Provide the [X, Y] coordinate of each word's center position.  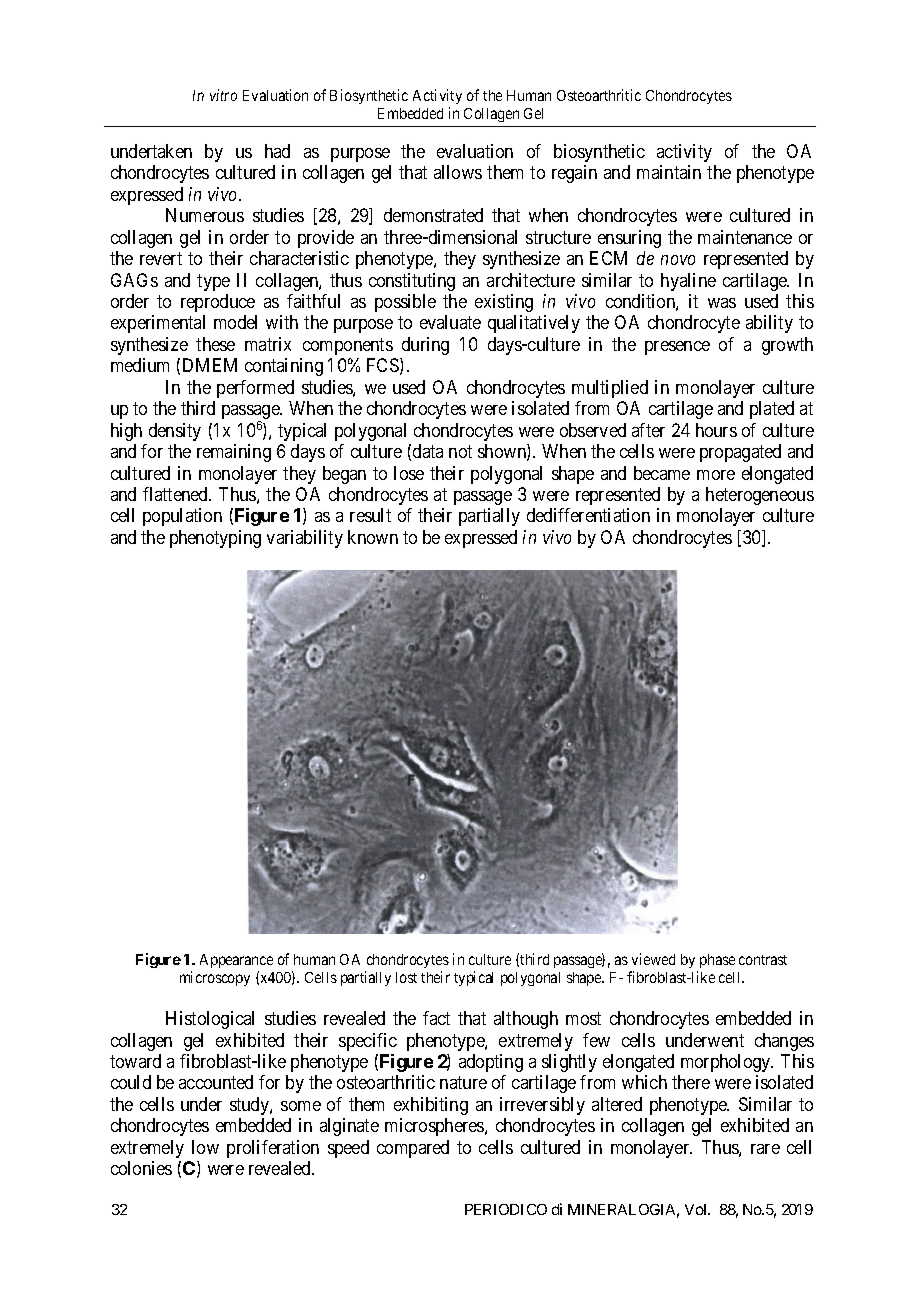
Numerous [205, 215]
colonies [141, 1168]
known [373, 537]
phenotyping [215, 539]
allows [458, 172]
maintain [669, 172]
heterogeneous [760, 496]
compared [413, 1149]
